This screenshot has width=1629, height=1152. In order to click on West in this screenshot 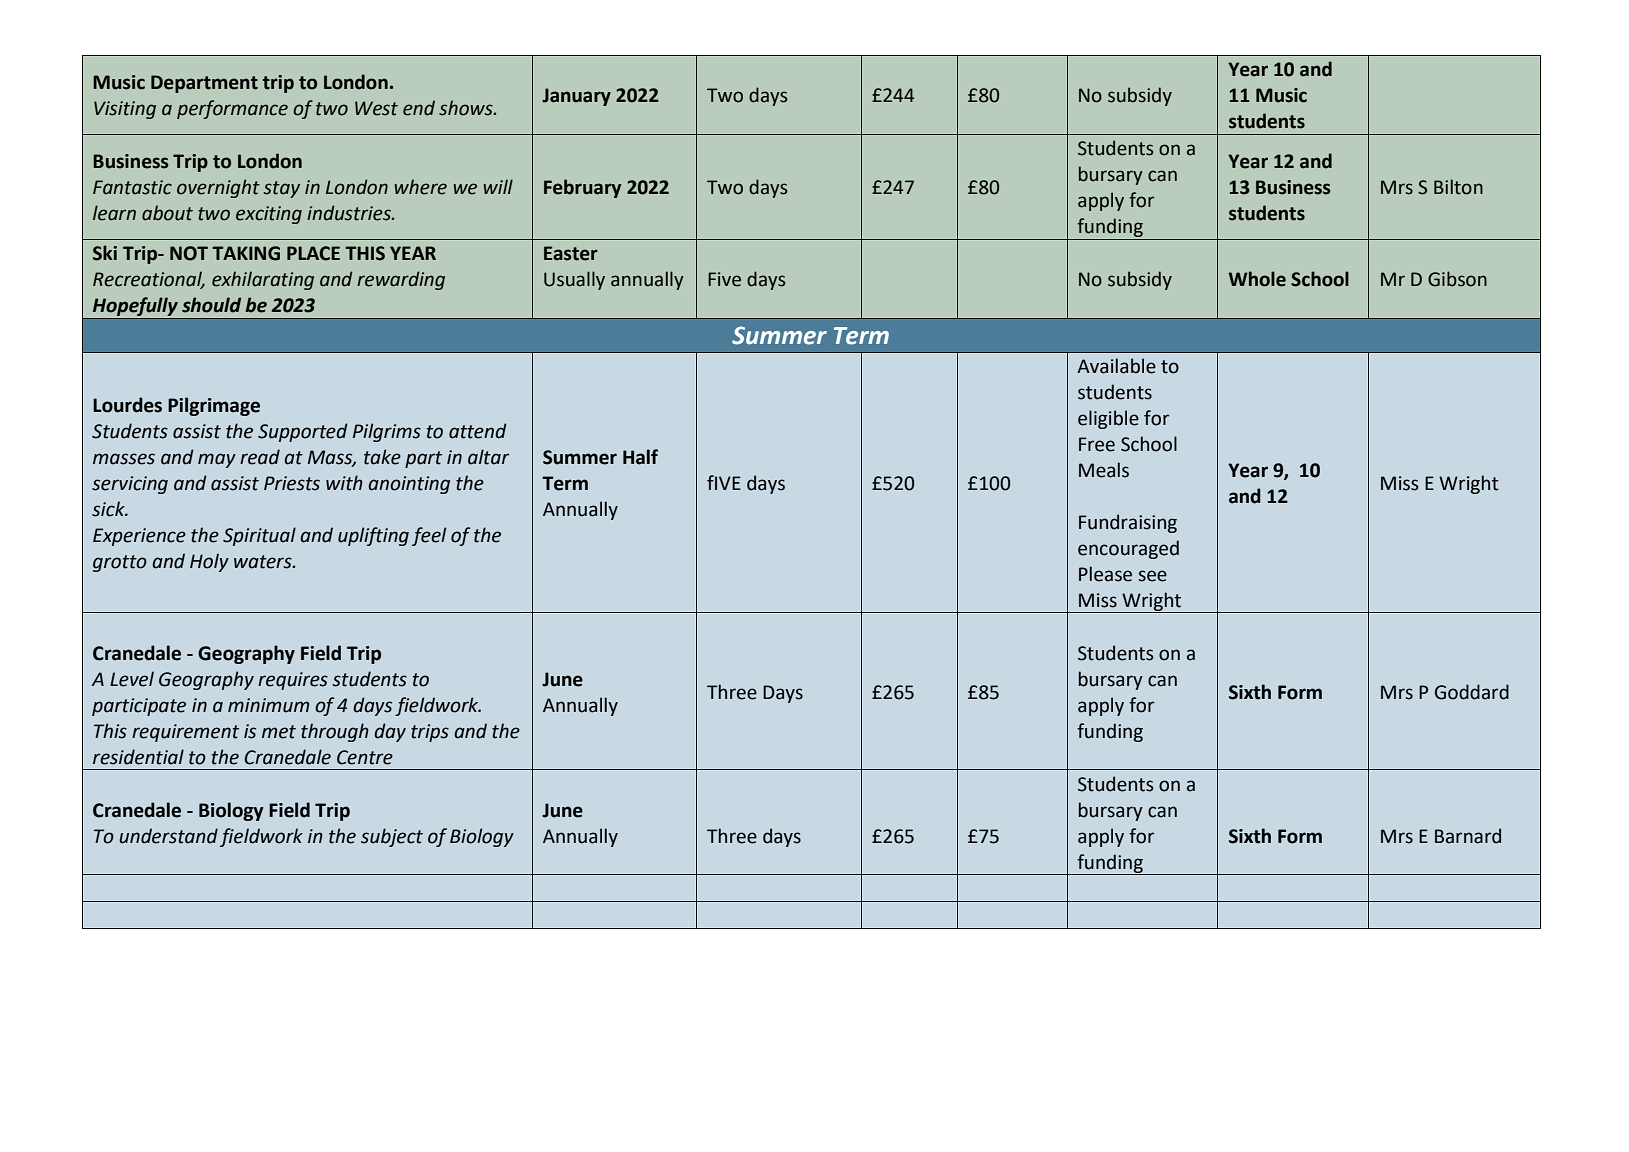, I will do `click(376, 108)`.
